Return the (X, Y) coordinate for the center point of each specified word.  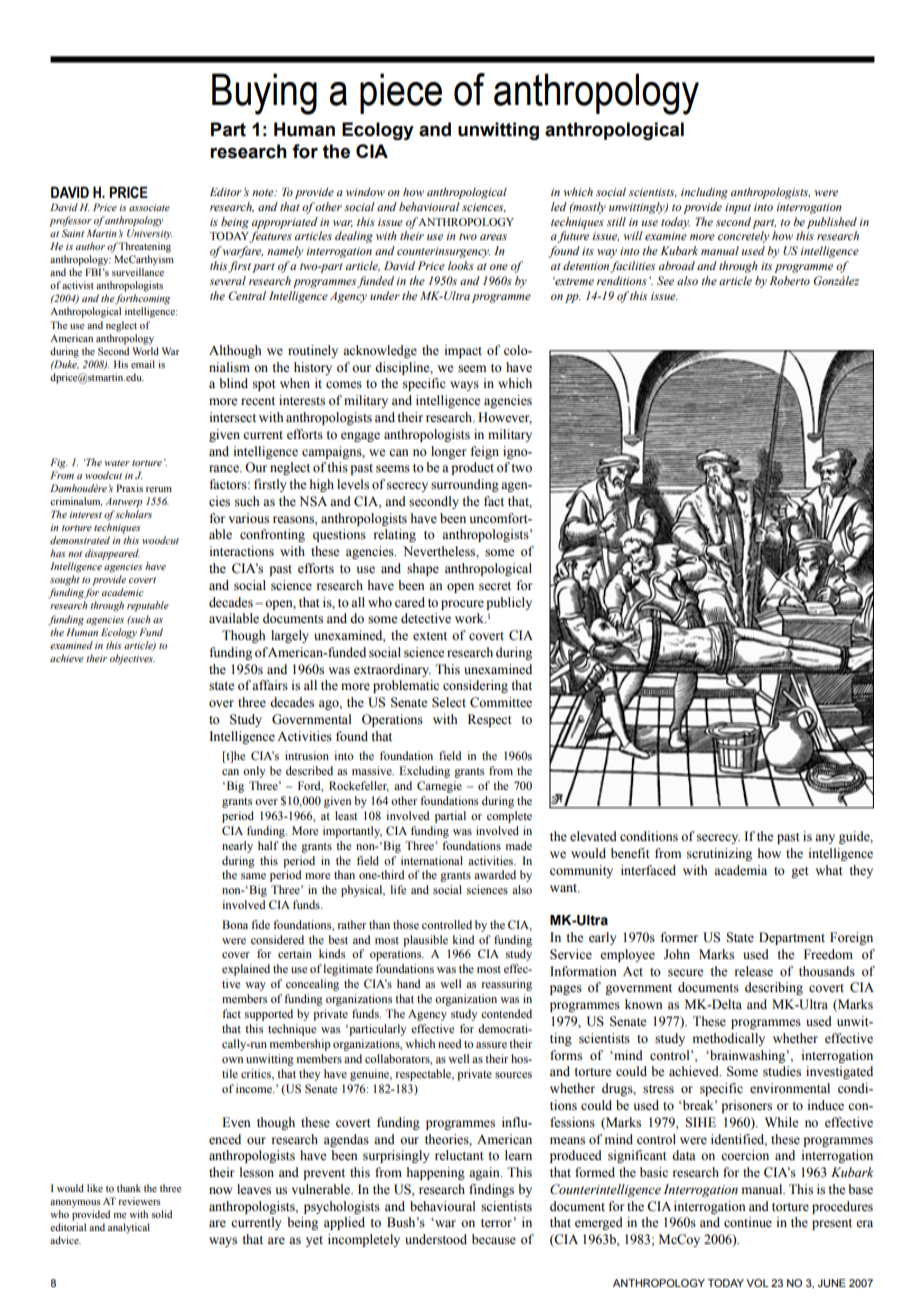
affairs (270, 685)
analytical (129, 1228)
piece (401, 93)
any (825, 839)
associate (149, 207)
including (704, 193)
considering (475, 686)
